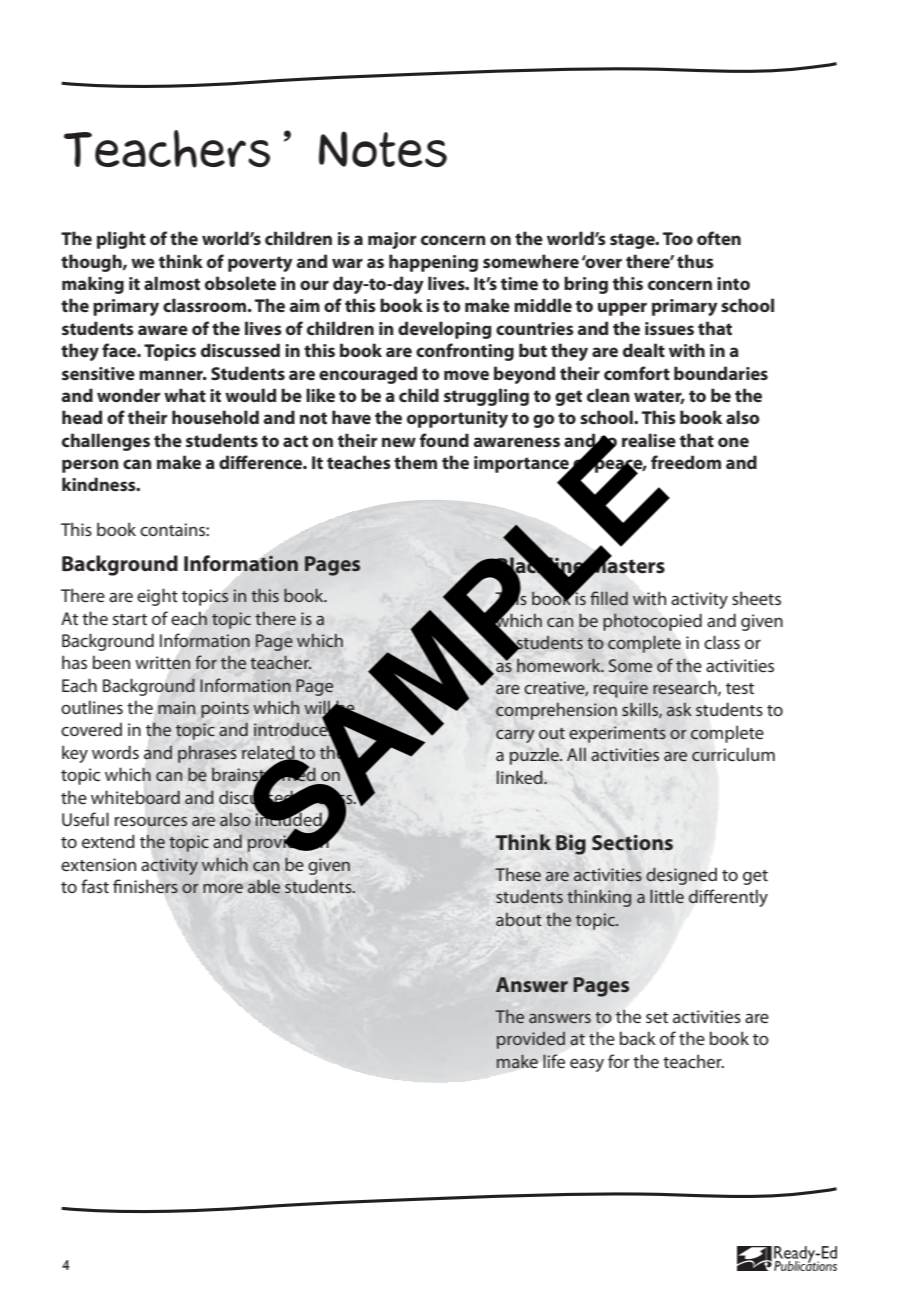 This screenshot has height=1308, width=924. I want to click on carry, so click(515, 736).
